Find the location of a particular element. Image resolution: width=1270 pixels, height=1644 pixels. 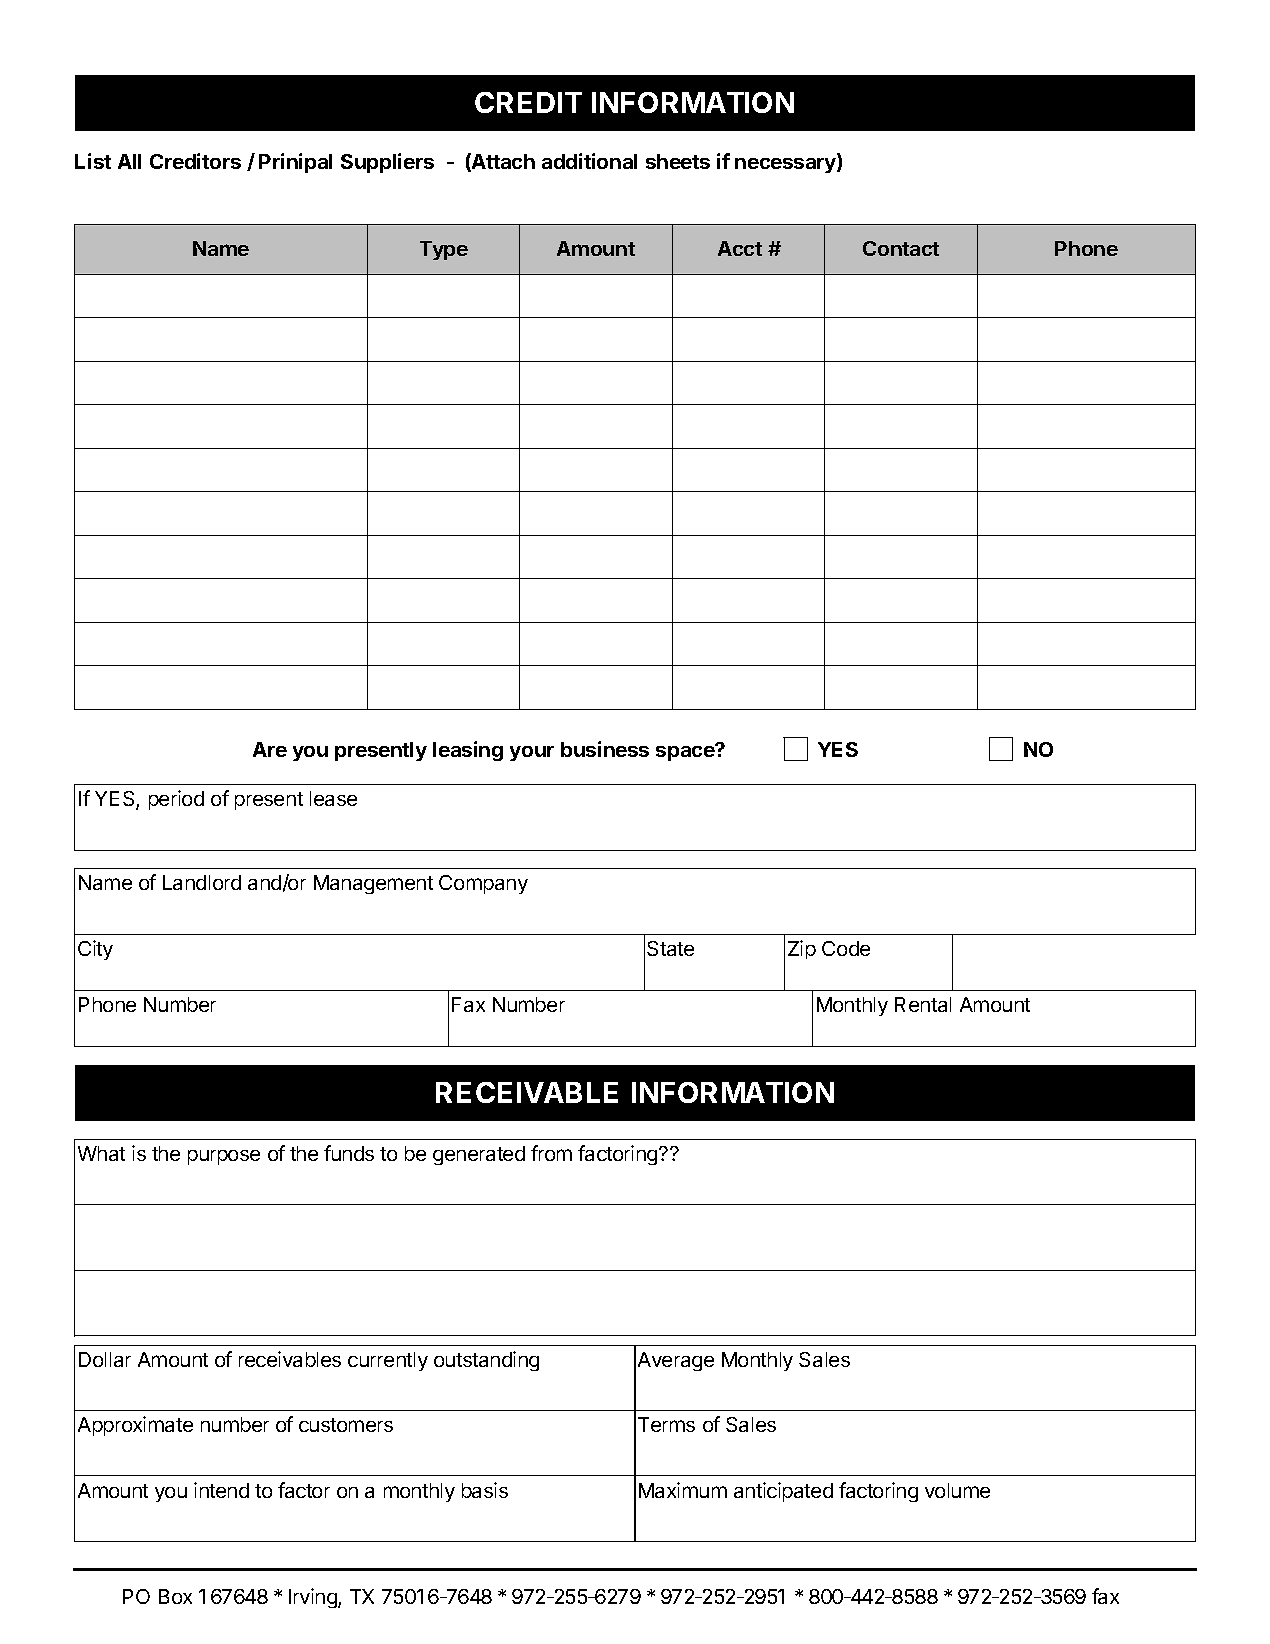

Are is located at coordinates (270, 749).
